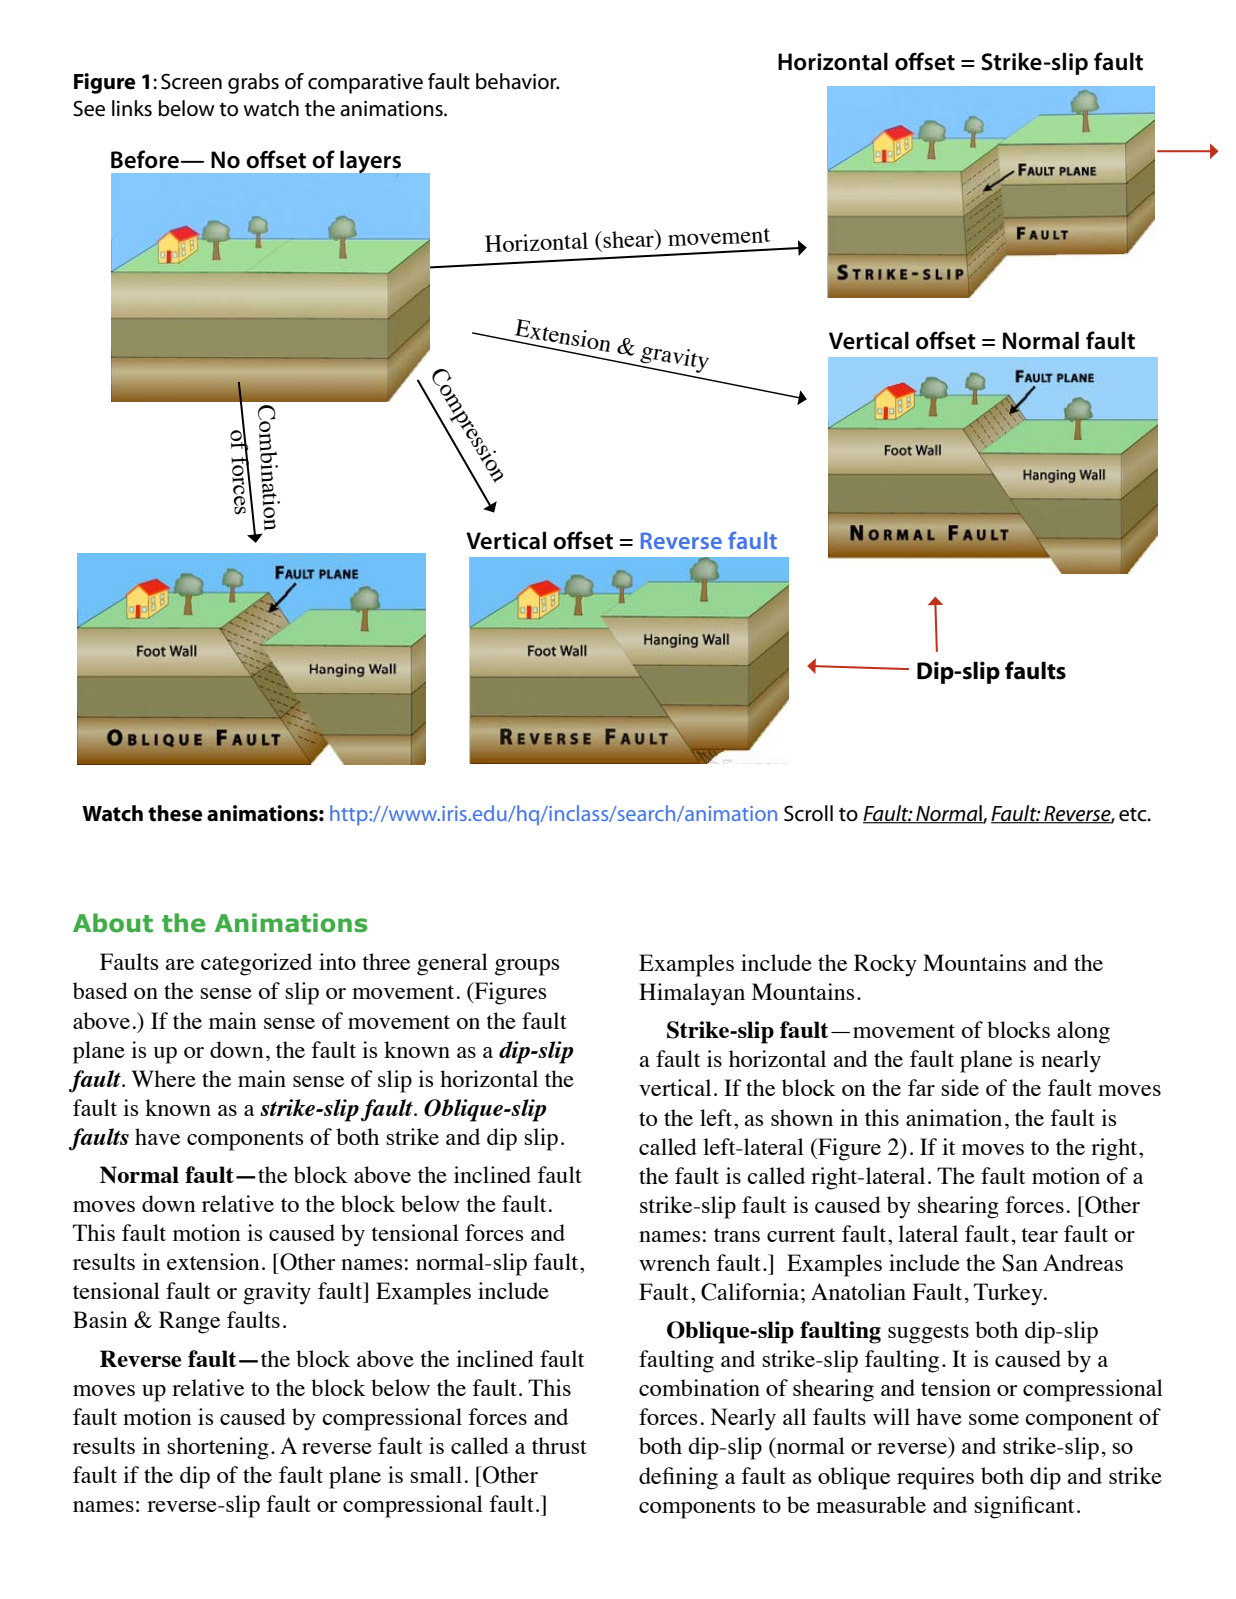 This screenshot has width=1236, height=1599. I want to click on Scroll, so click(808, 813).
